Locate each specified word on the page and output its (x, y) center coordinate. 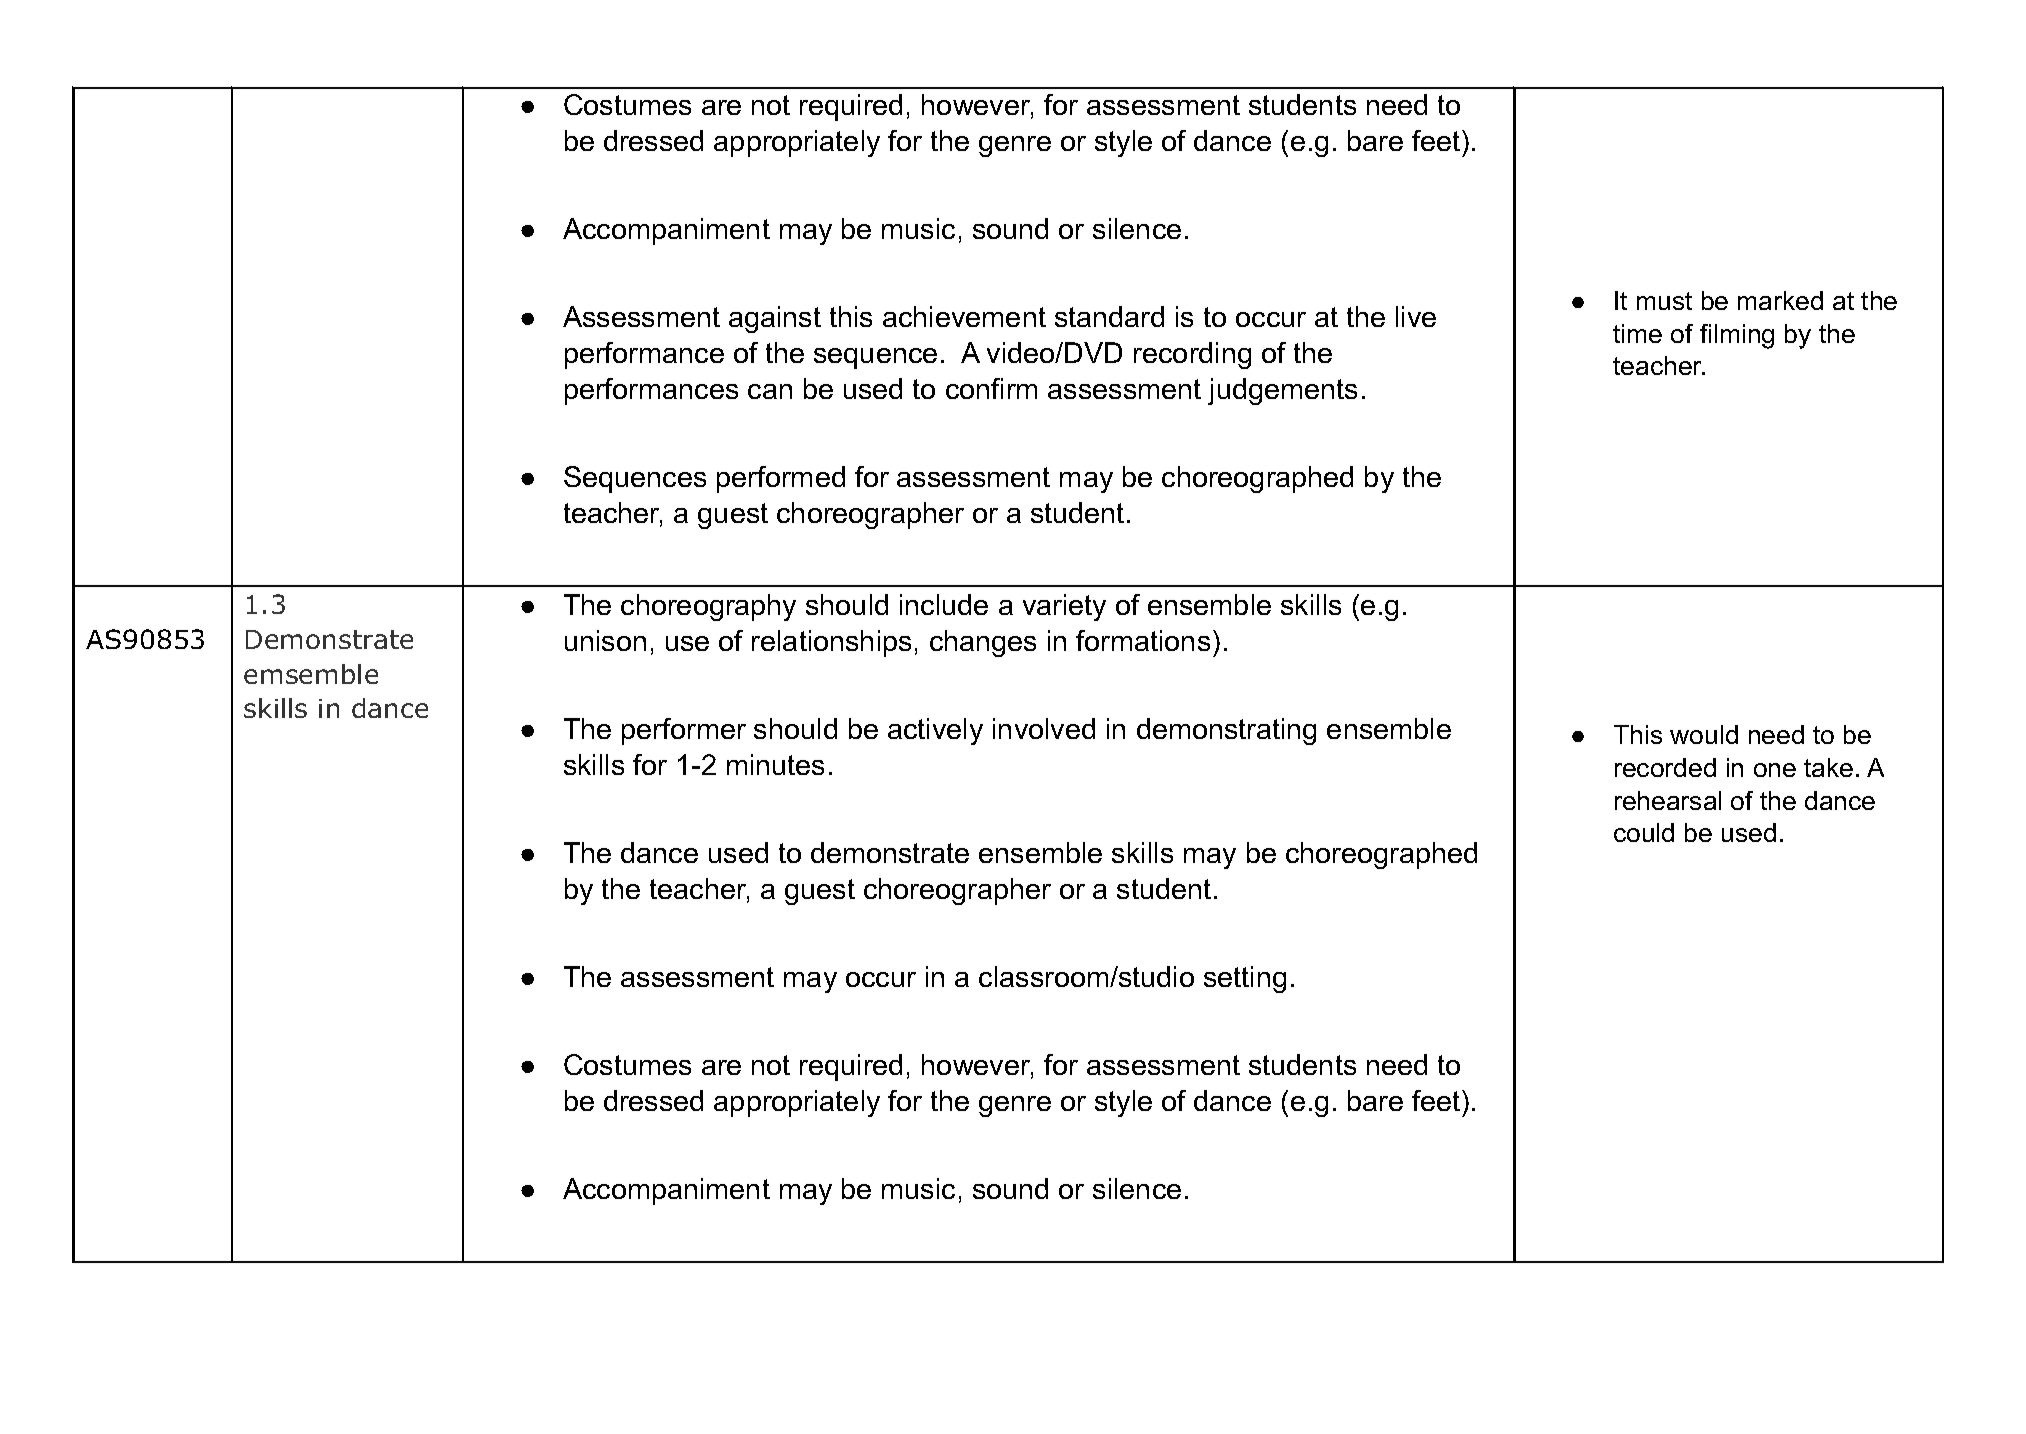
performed (781, 479)
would (1704, 734)
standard (1109, 316)
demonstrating (1226, 731)
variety (1064, 607)
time (1637, 333)
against (775, 319)
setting (1245, 979)
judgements (1282, 391)
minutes (775, 764)
